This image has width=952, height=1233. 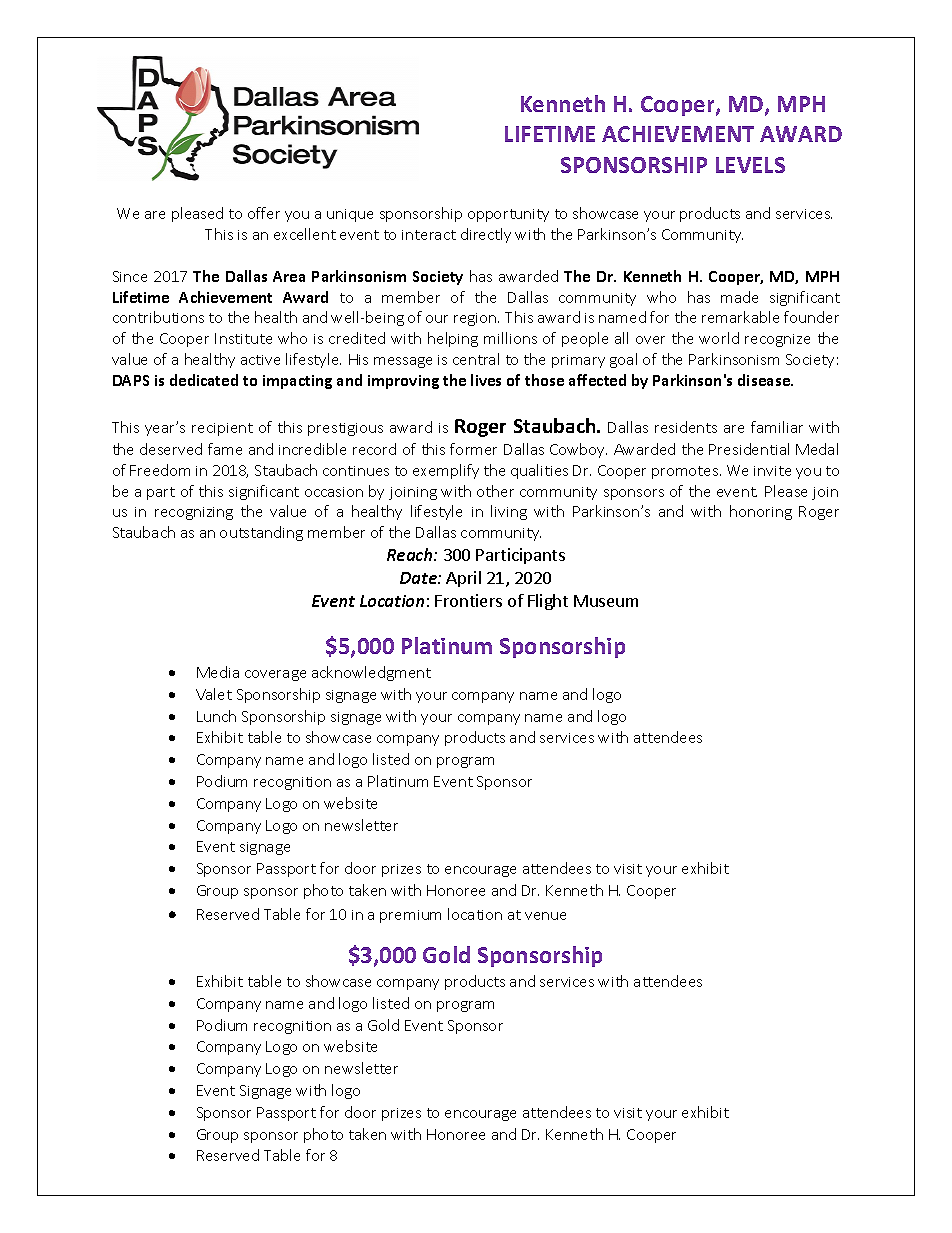 What do you see at coordinates (761, 512) in the image?
I see `honoring` at bounding box center [761, 512].
